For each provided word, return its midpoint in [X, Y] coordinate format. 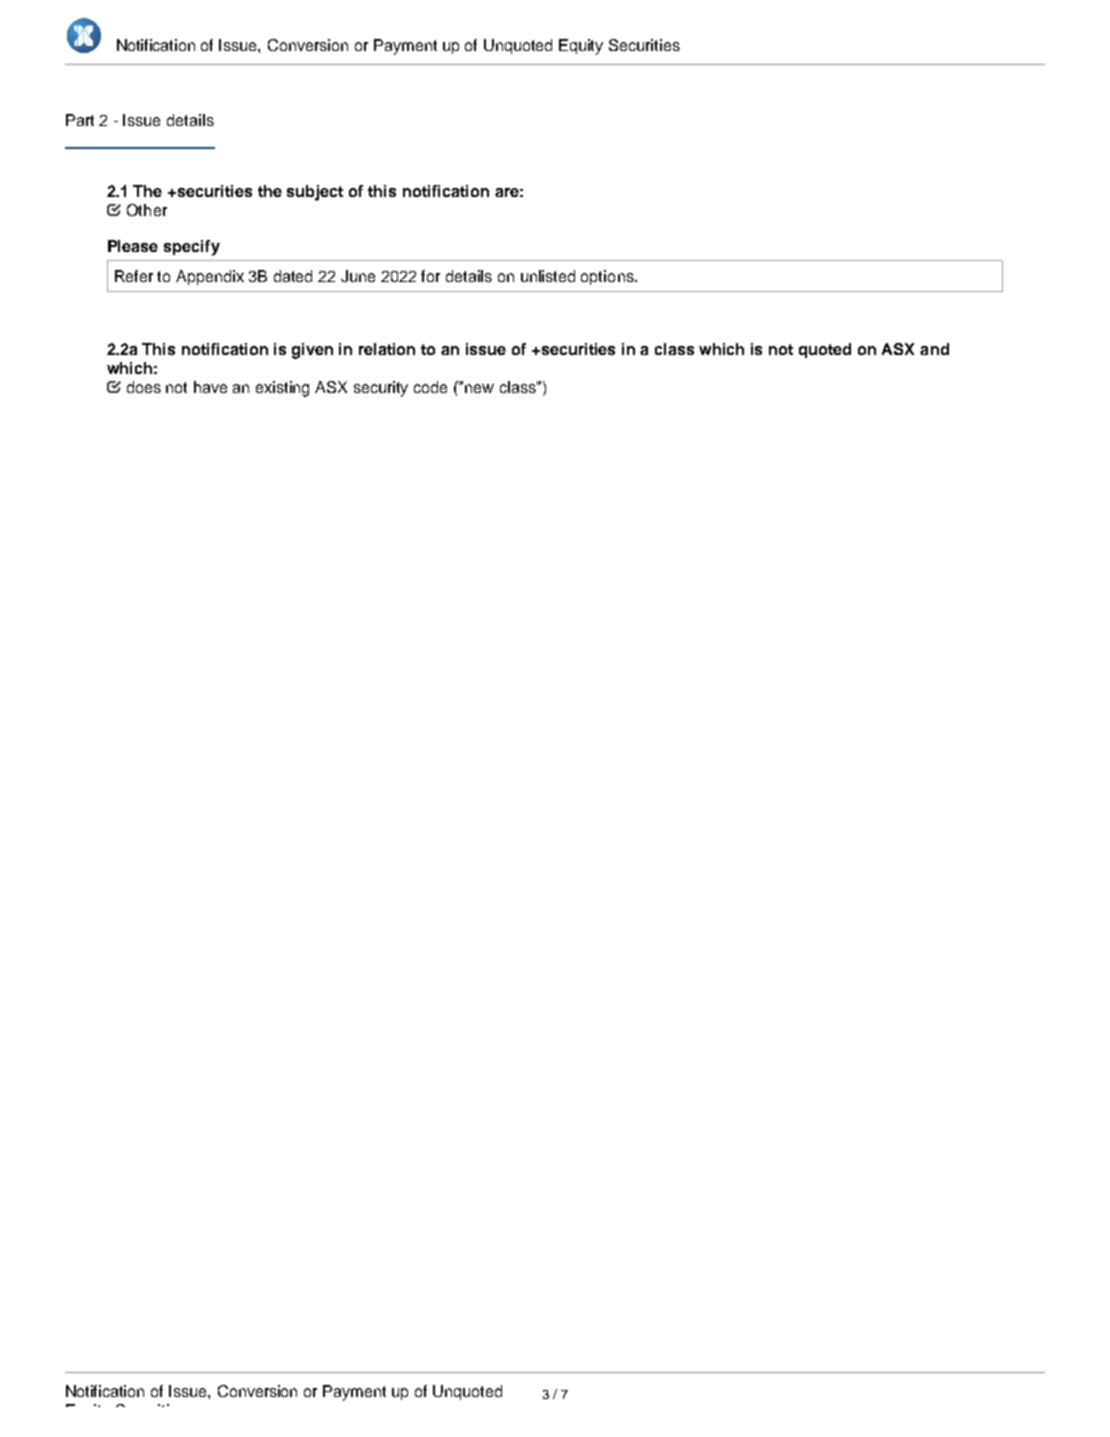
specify [192, 248]
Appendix [210, 277]
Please [133, 246]
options [608, 277]
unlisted [548, 276]
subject [315, 193]
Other [147, 210]
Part [80, 120]
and [934, 349]
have [210, 387]
